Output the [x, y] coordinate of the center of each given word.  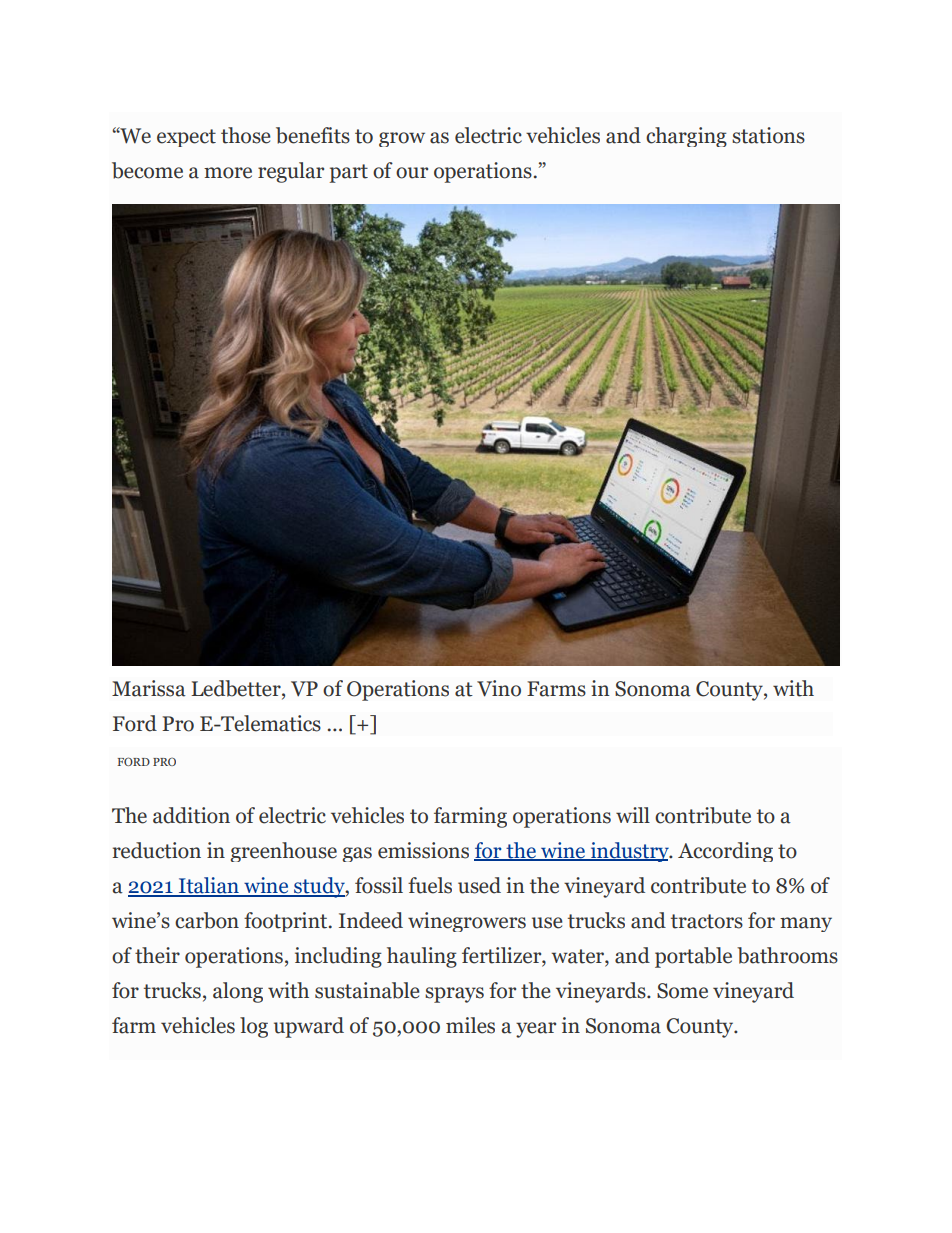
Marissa [149, 688]
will [633, 815]
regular [291, 172]
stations [768, 135]
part [349, 173]
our [412, 173]
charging [686, 137]
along [238, 992]
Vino [499, 688]
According [725, 852]
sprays [454, 995]
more [228, 173]
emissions [423, 850]
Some [682, 991]
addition [191, 815]
